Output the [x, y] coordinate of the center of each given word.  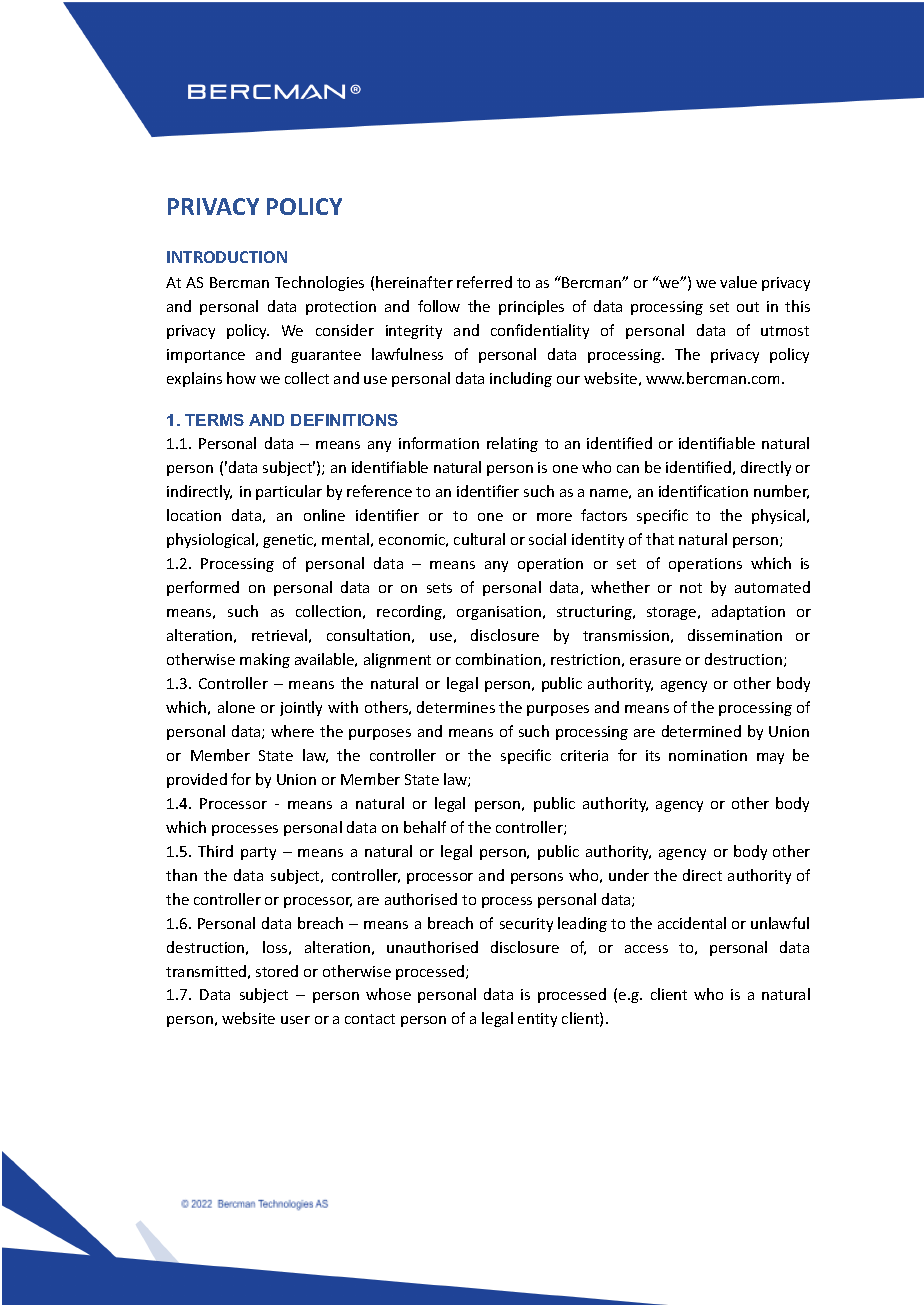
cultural [479, 539]
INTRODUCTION [227, 257]
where [292, 731]
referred [484, 282]
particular [289, 492]
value [738, 282]
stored [277, 971]
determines [456, 707]
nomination [708, 755]
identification [703, 491]
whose [388, 994]
